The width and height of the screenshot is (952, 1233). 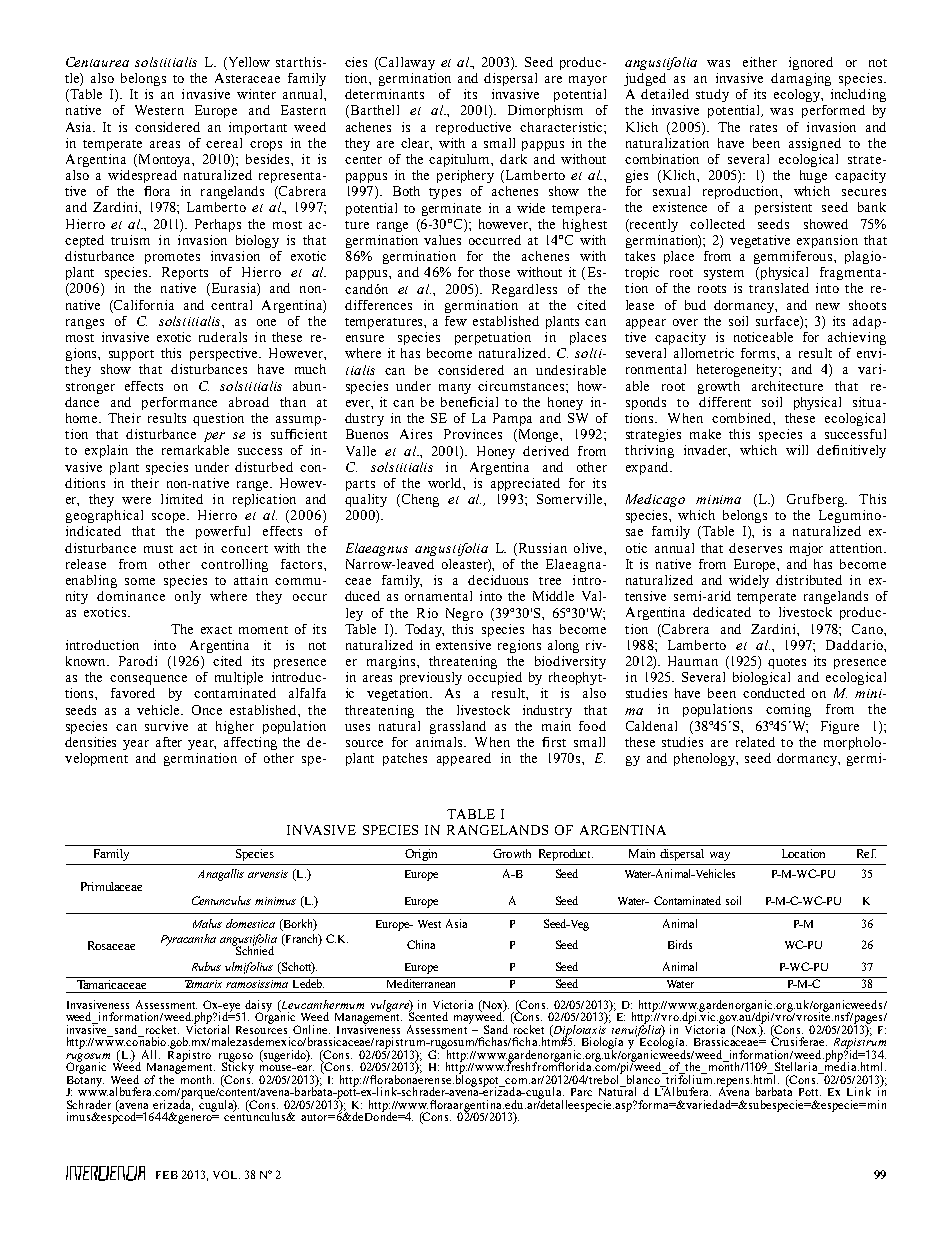 What do you see at coordinates (421, 944) in the screenshot?
I see `China` at bounding box center [421, 944].
